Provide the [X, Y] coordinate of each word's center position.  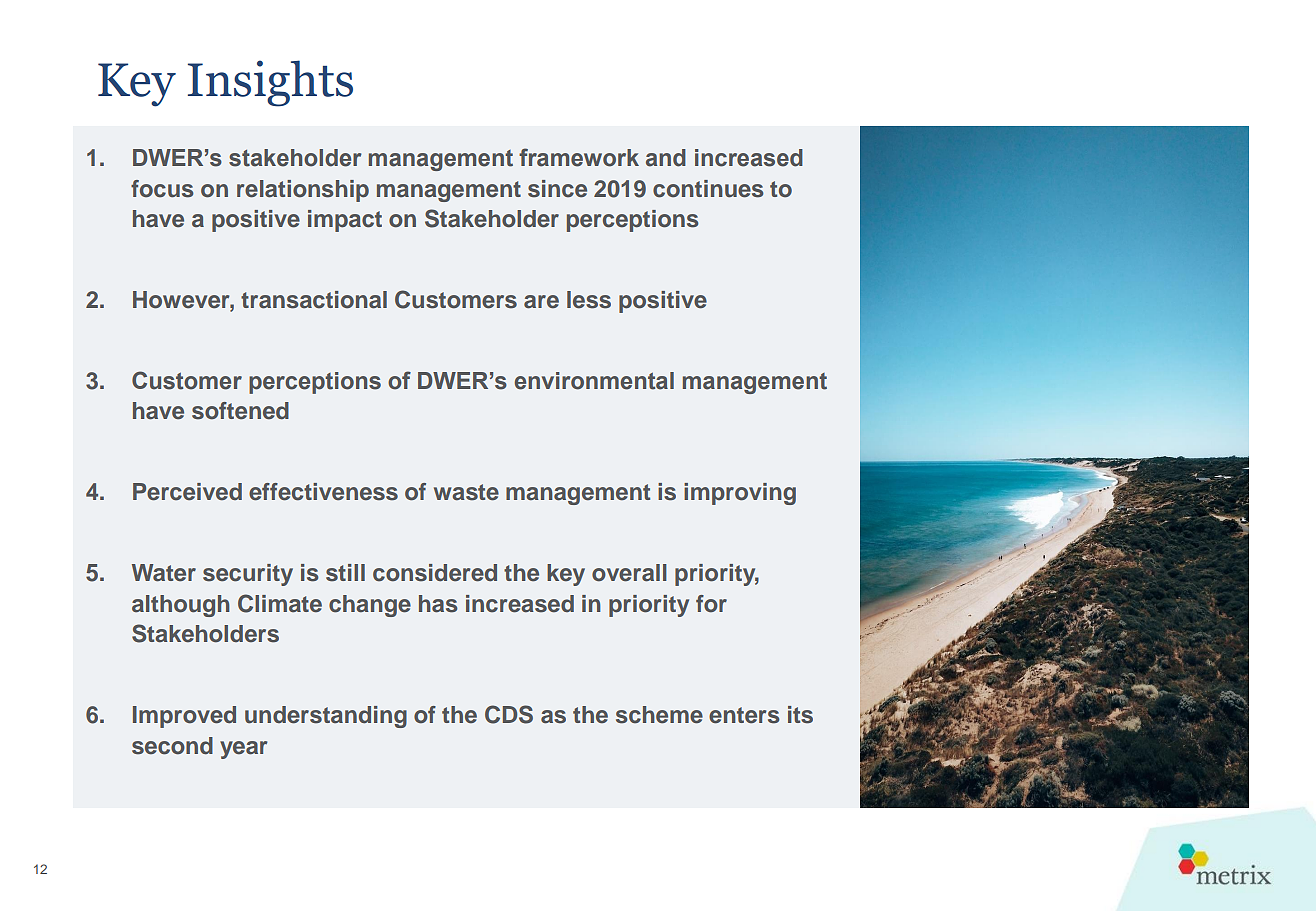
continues [708, 189]
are [541, 302]
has [438, 604]
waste [466, 492]
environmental [594, 381]
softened [240, 411]
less [589, 300]
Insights [270, 83]
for [711, 604]
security [248, 575]
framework [579, 157]
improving [740, 494]
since [557, 189]
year [244, 750]
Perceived [187, 492]
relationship [303, 191]
